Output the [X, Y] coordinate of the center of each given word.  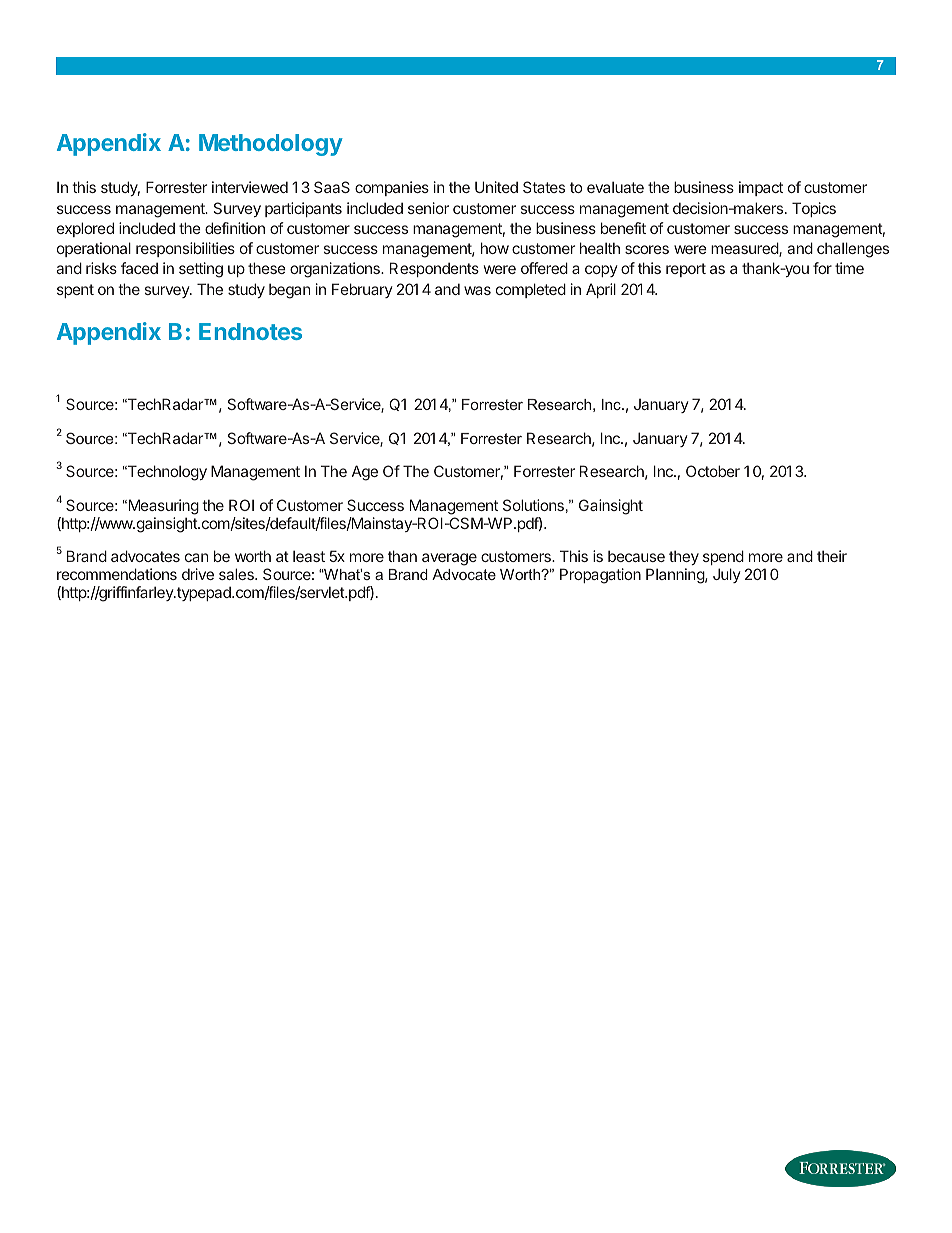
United [496, 187]
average [449, 559]
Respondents [434, 269]
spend [723, 557]
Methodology [271, 145]
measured [745, 249]
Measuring [162, 507]
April [601, 290]
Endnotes [250, 331]
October [713, 471]
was [477, 290]
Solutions [533, 505]
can [196, 557]
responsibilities [185, 249]
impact [761, 188]
